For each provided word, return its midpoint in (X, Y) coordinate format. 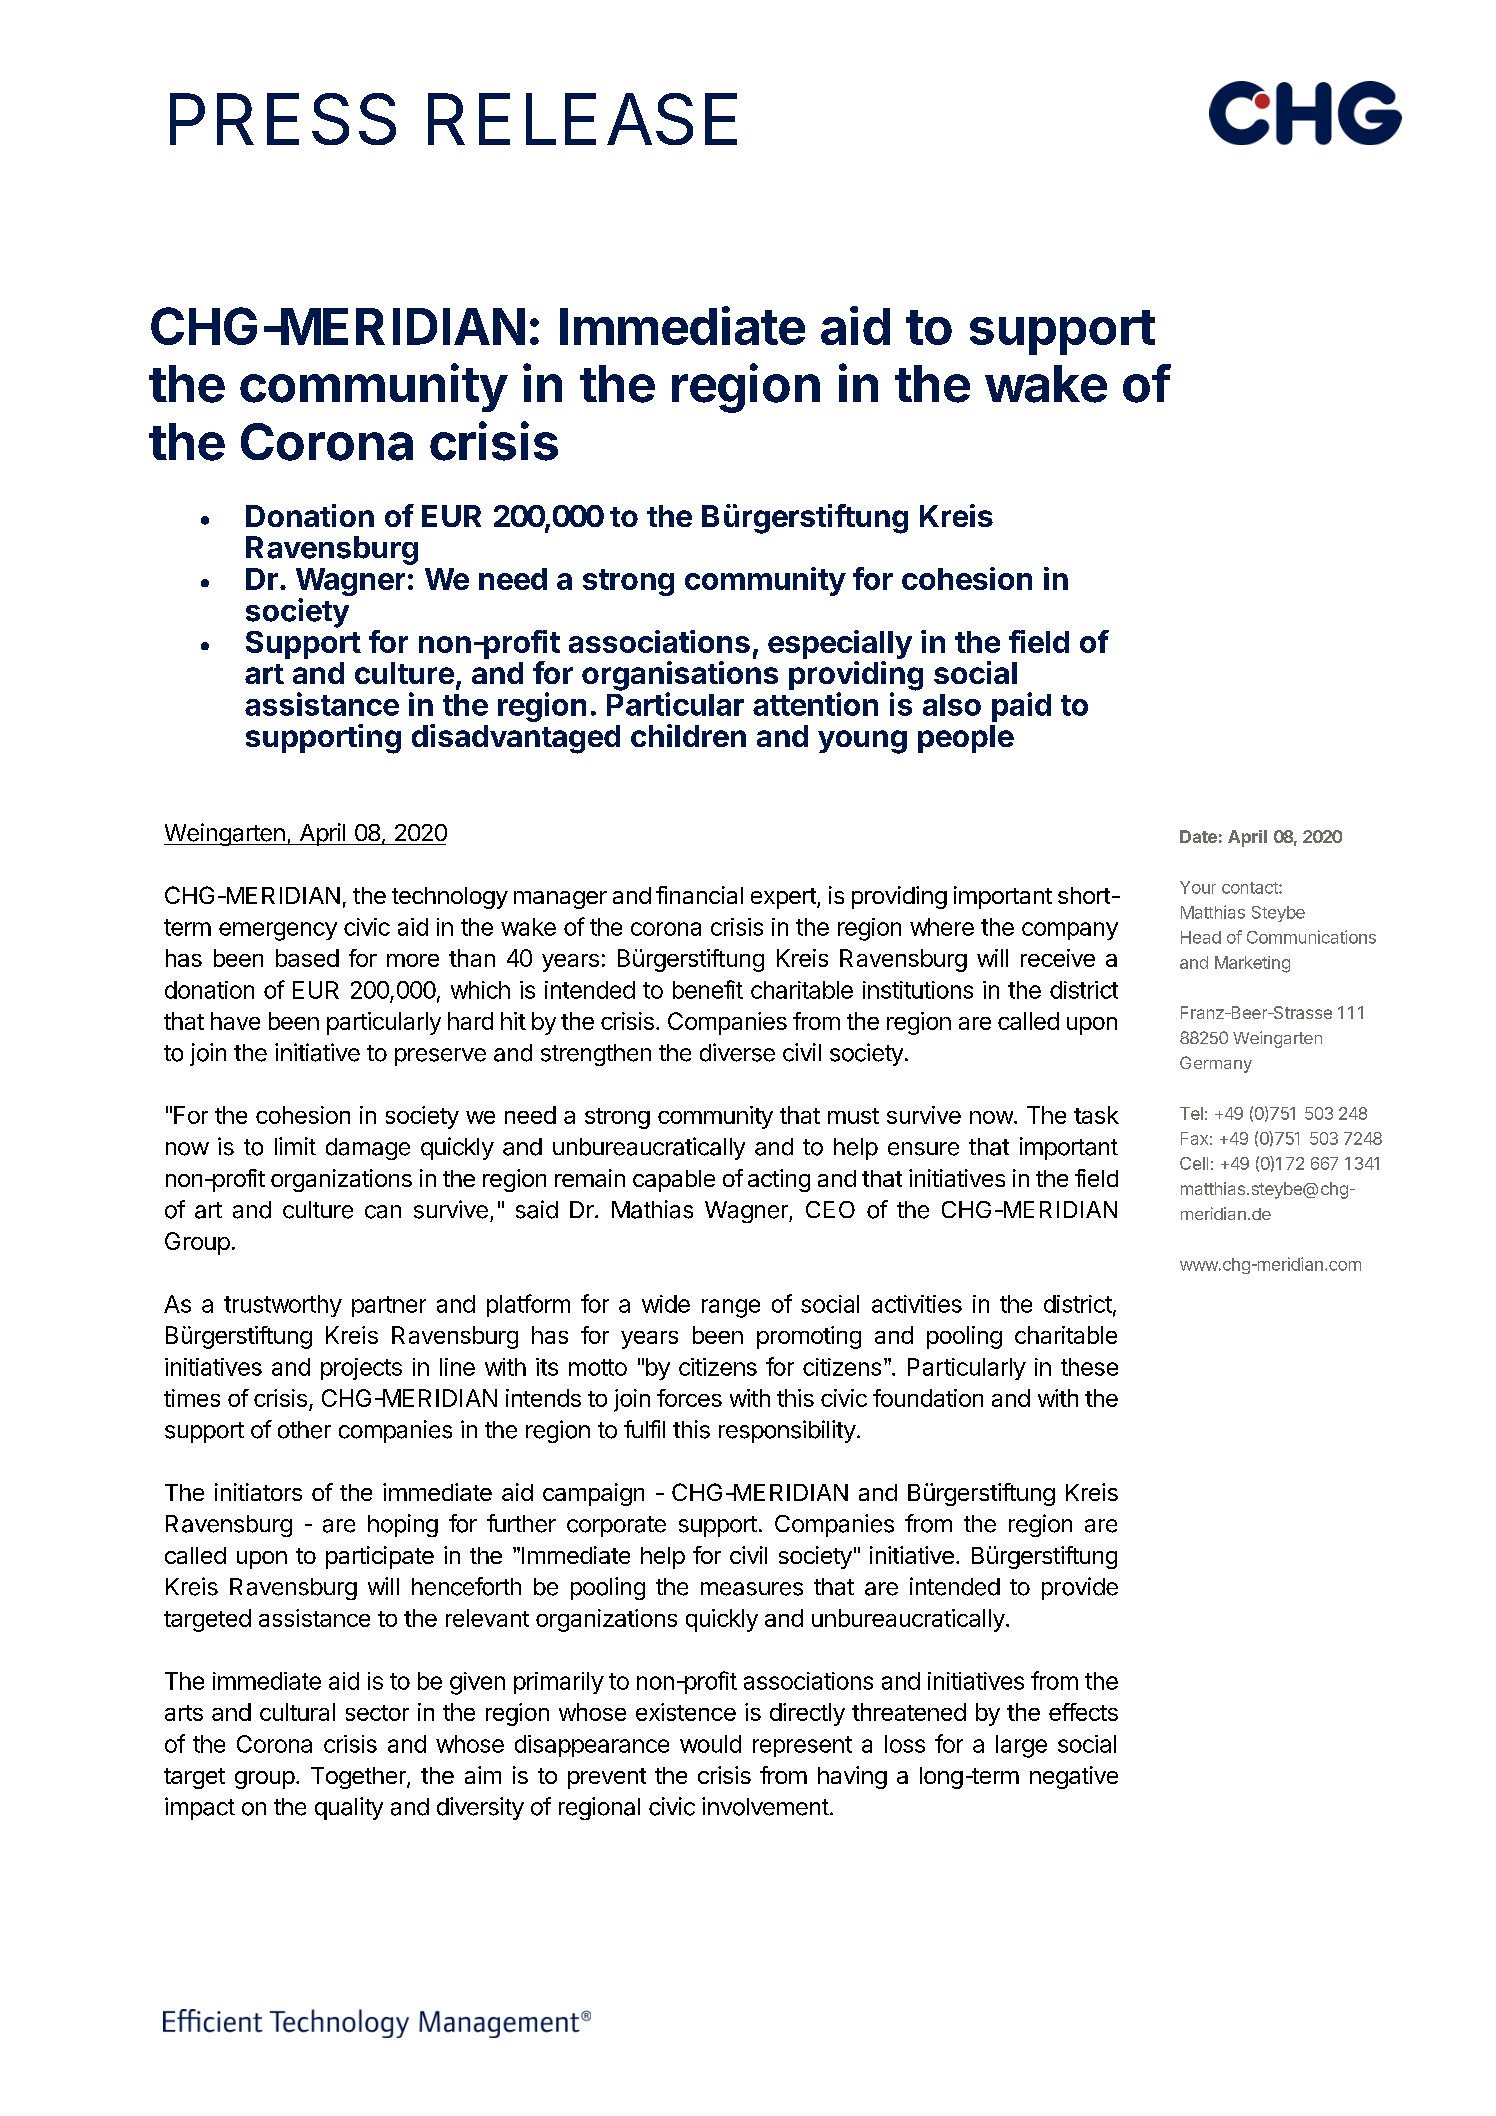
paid (1021, 707)
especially (840, 646)
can (383, 1212)
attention (815, 704)
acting (779, 1180)
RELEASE (582, 119)
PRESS (283, 119)
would (710, 1744)
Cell (1194, 1163)
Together (359, 1778)
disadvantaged (516, 739)
